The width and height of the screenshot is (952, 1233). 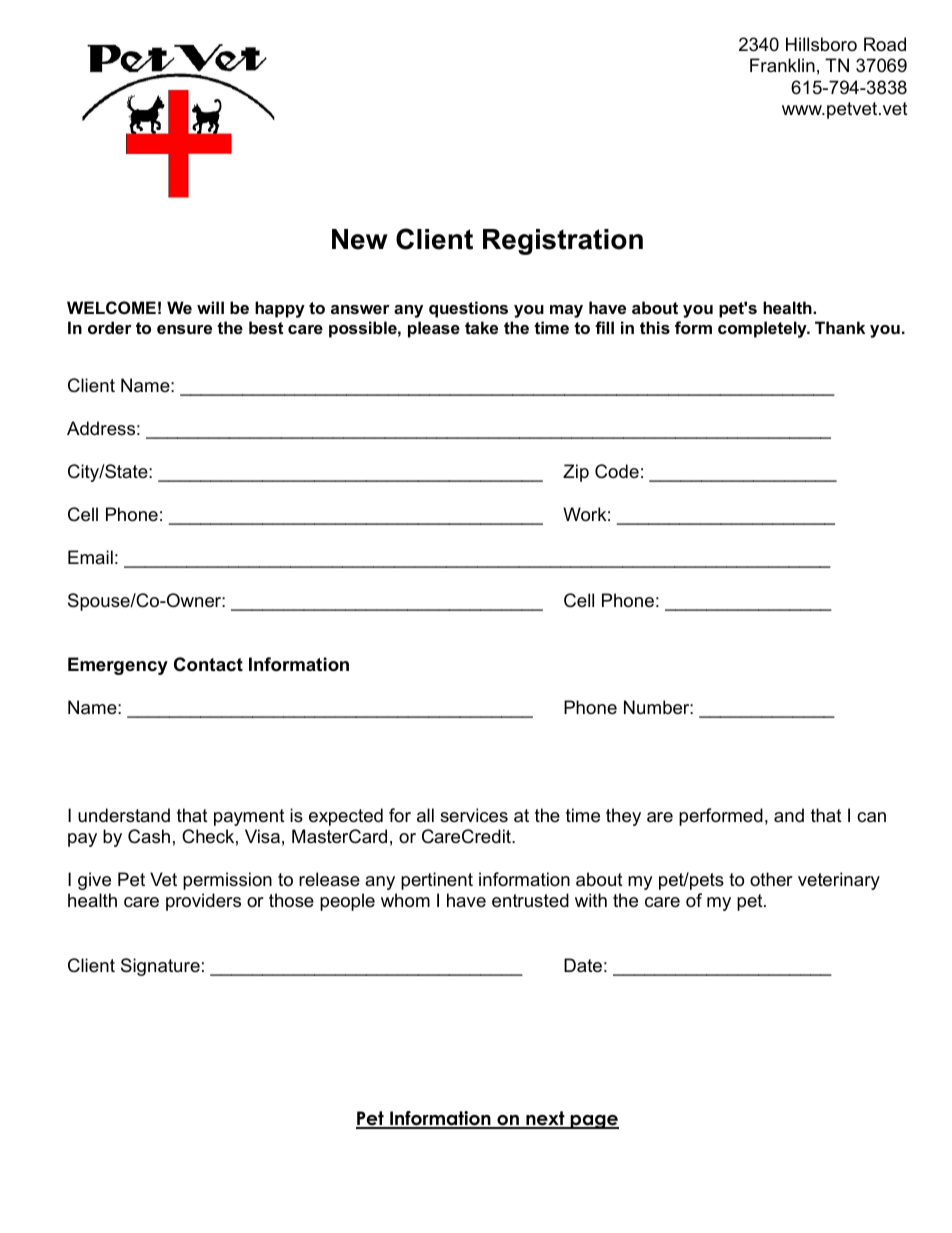 I want to click on Registration, so click(x=563, y=242).
